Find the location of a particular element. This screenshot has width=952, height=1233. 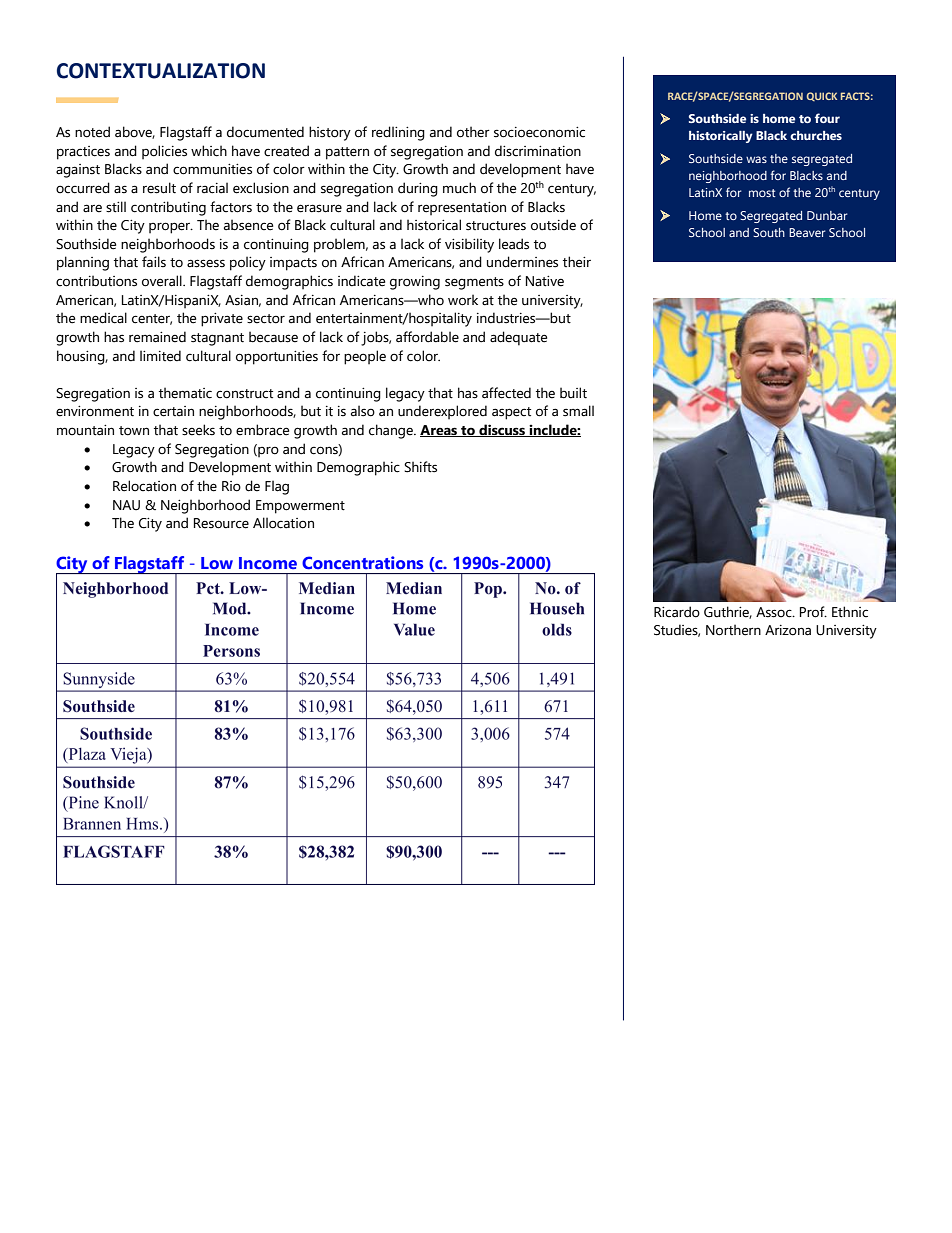

Assoc is located at coordinates (775, 612).
